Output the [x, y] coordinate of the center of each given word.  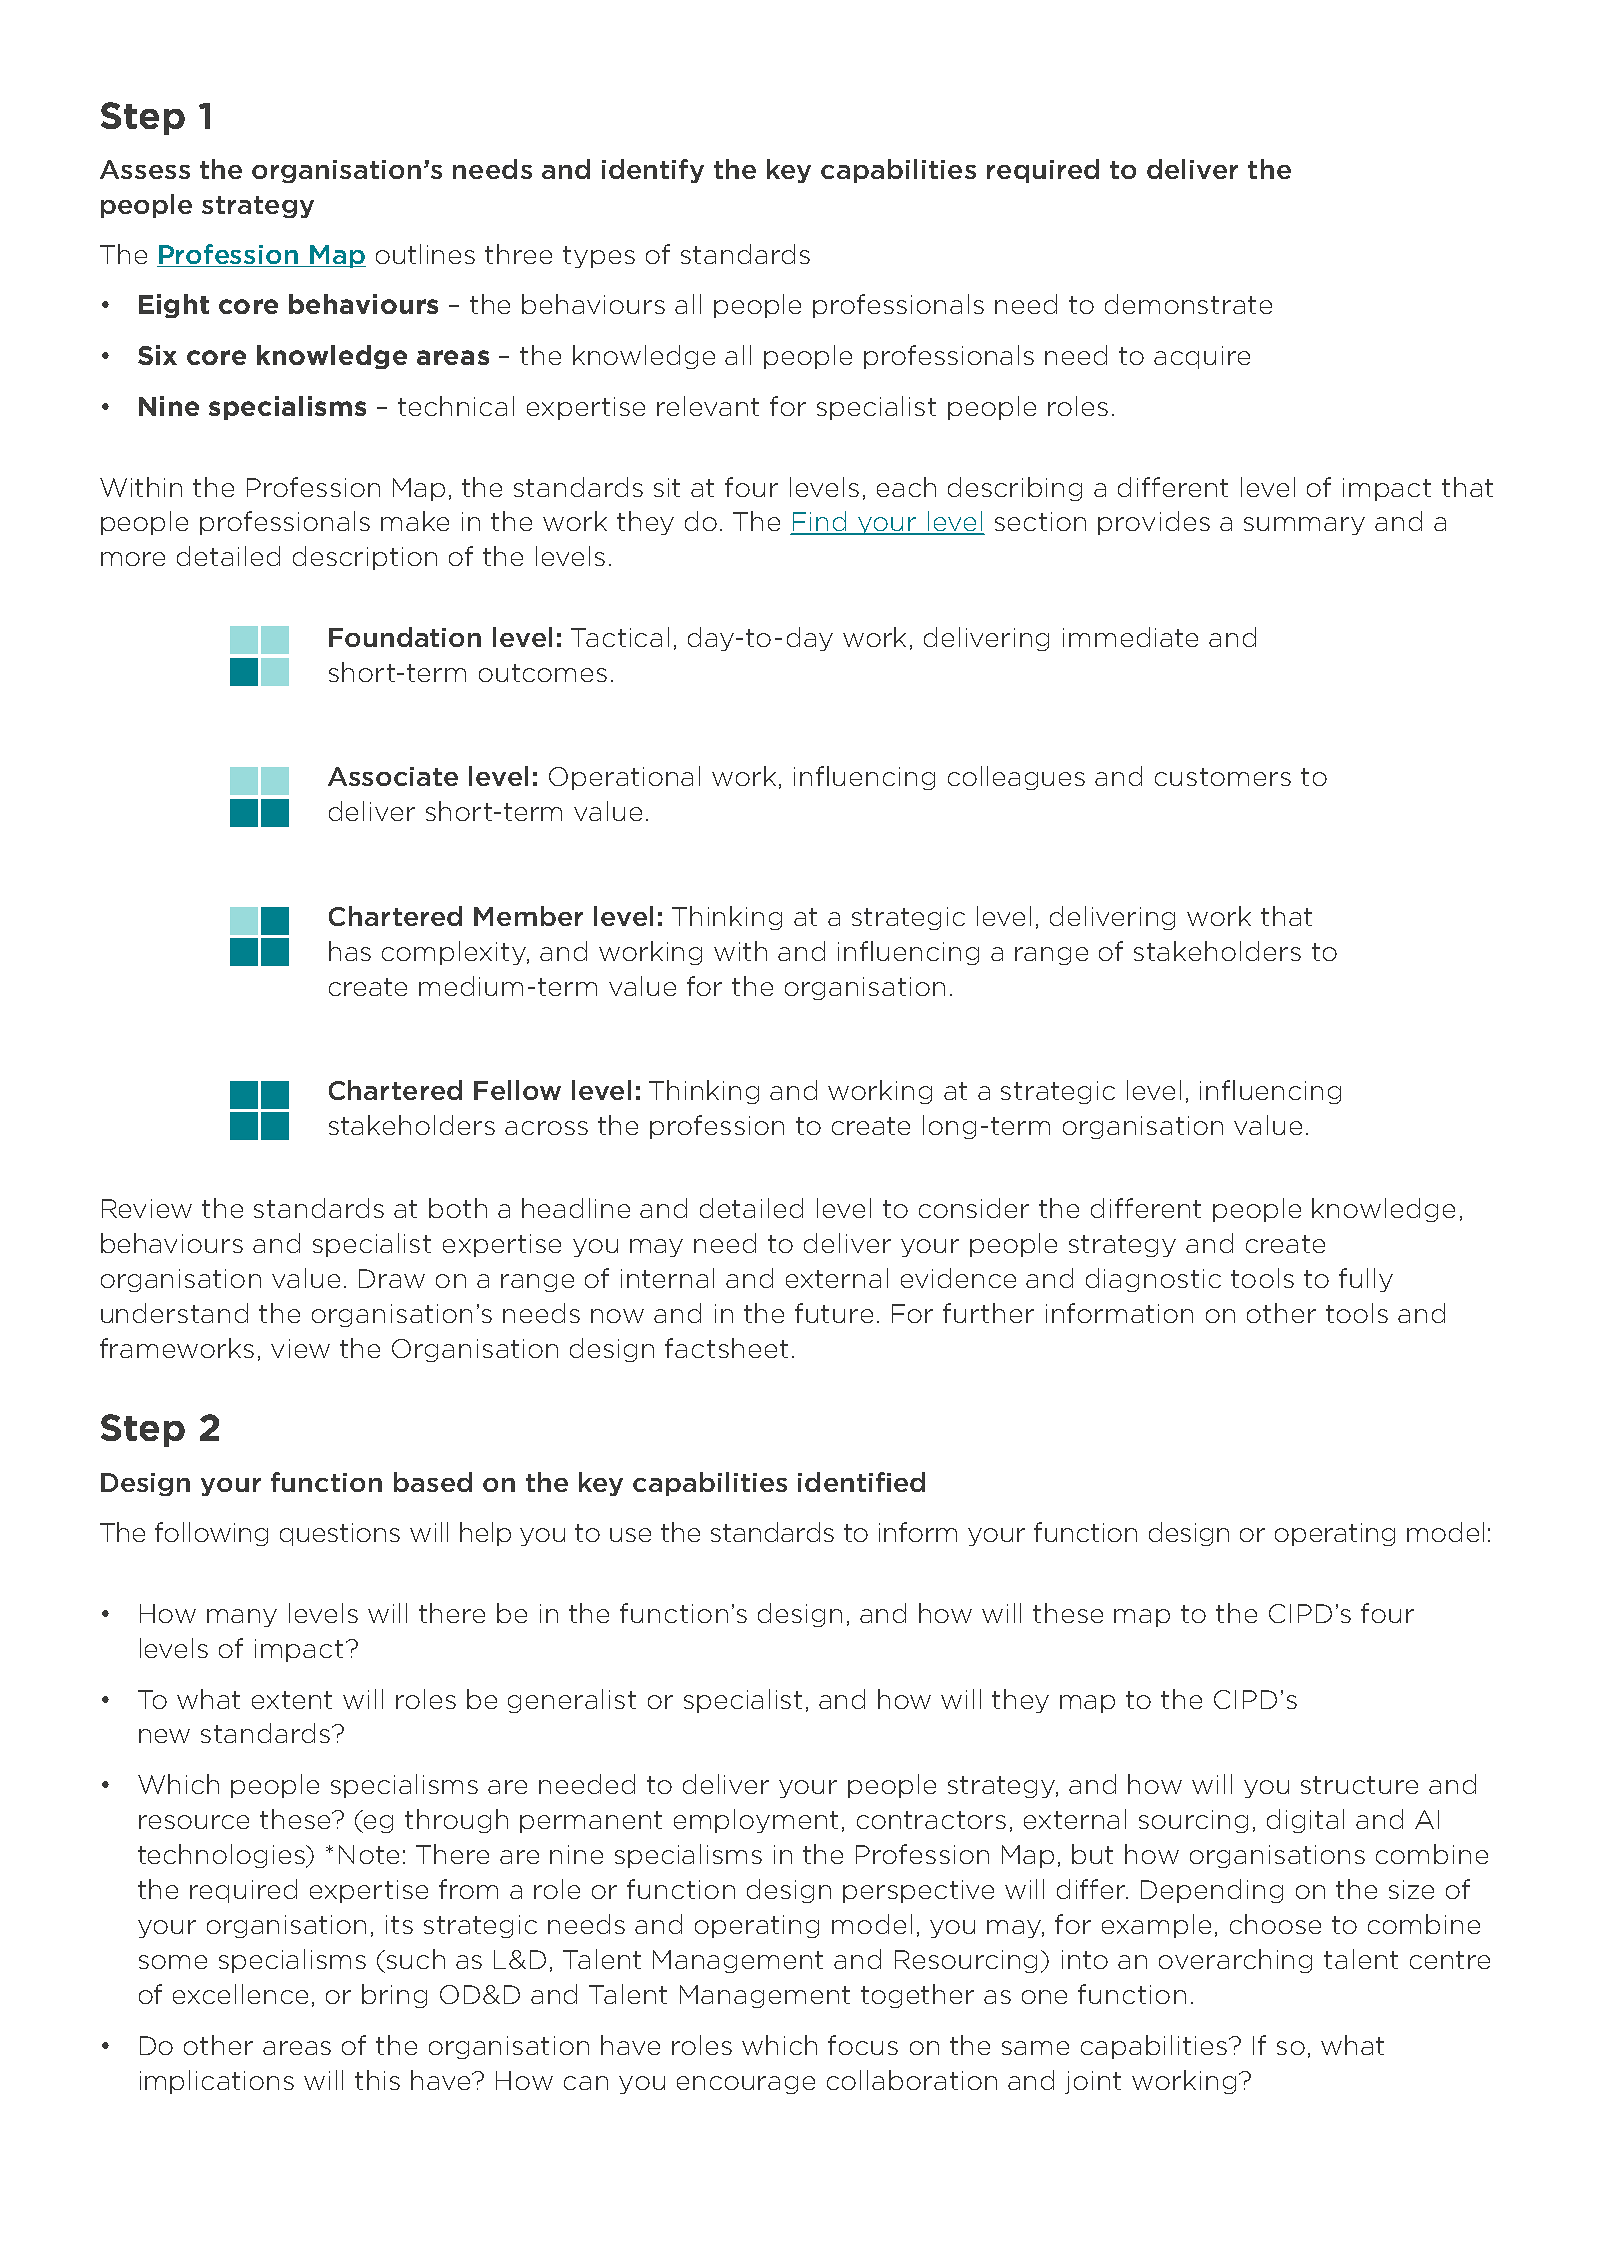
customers [1223, 777]
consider [974, 1208]
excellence [240, 1994]
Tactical [620, 637]
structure [1359, 1785]
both [458, 1208]
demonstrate [1188, 304]
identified [861, 1482]
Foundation [405, 637]
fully [1366, 1280]
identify [653, 171]
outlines [425, 254]
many [242, 1618]
